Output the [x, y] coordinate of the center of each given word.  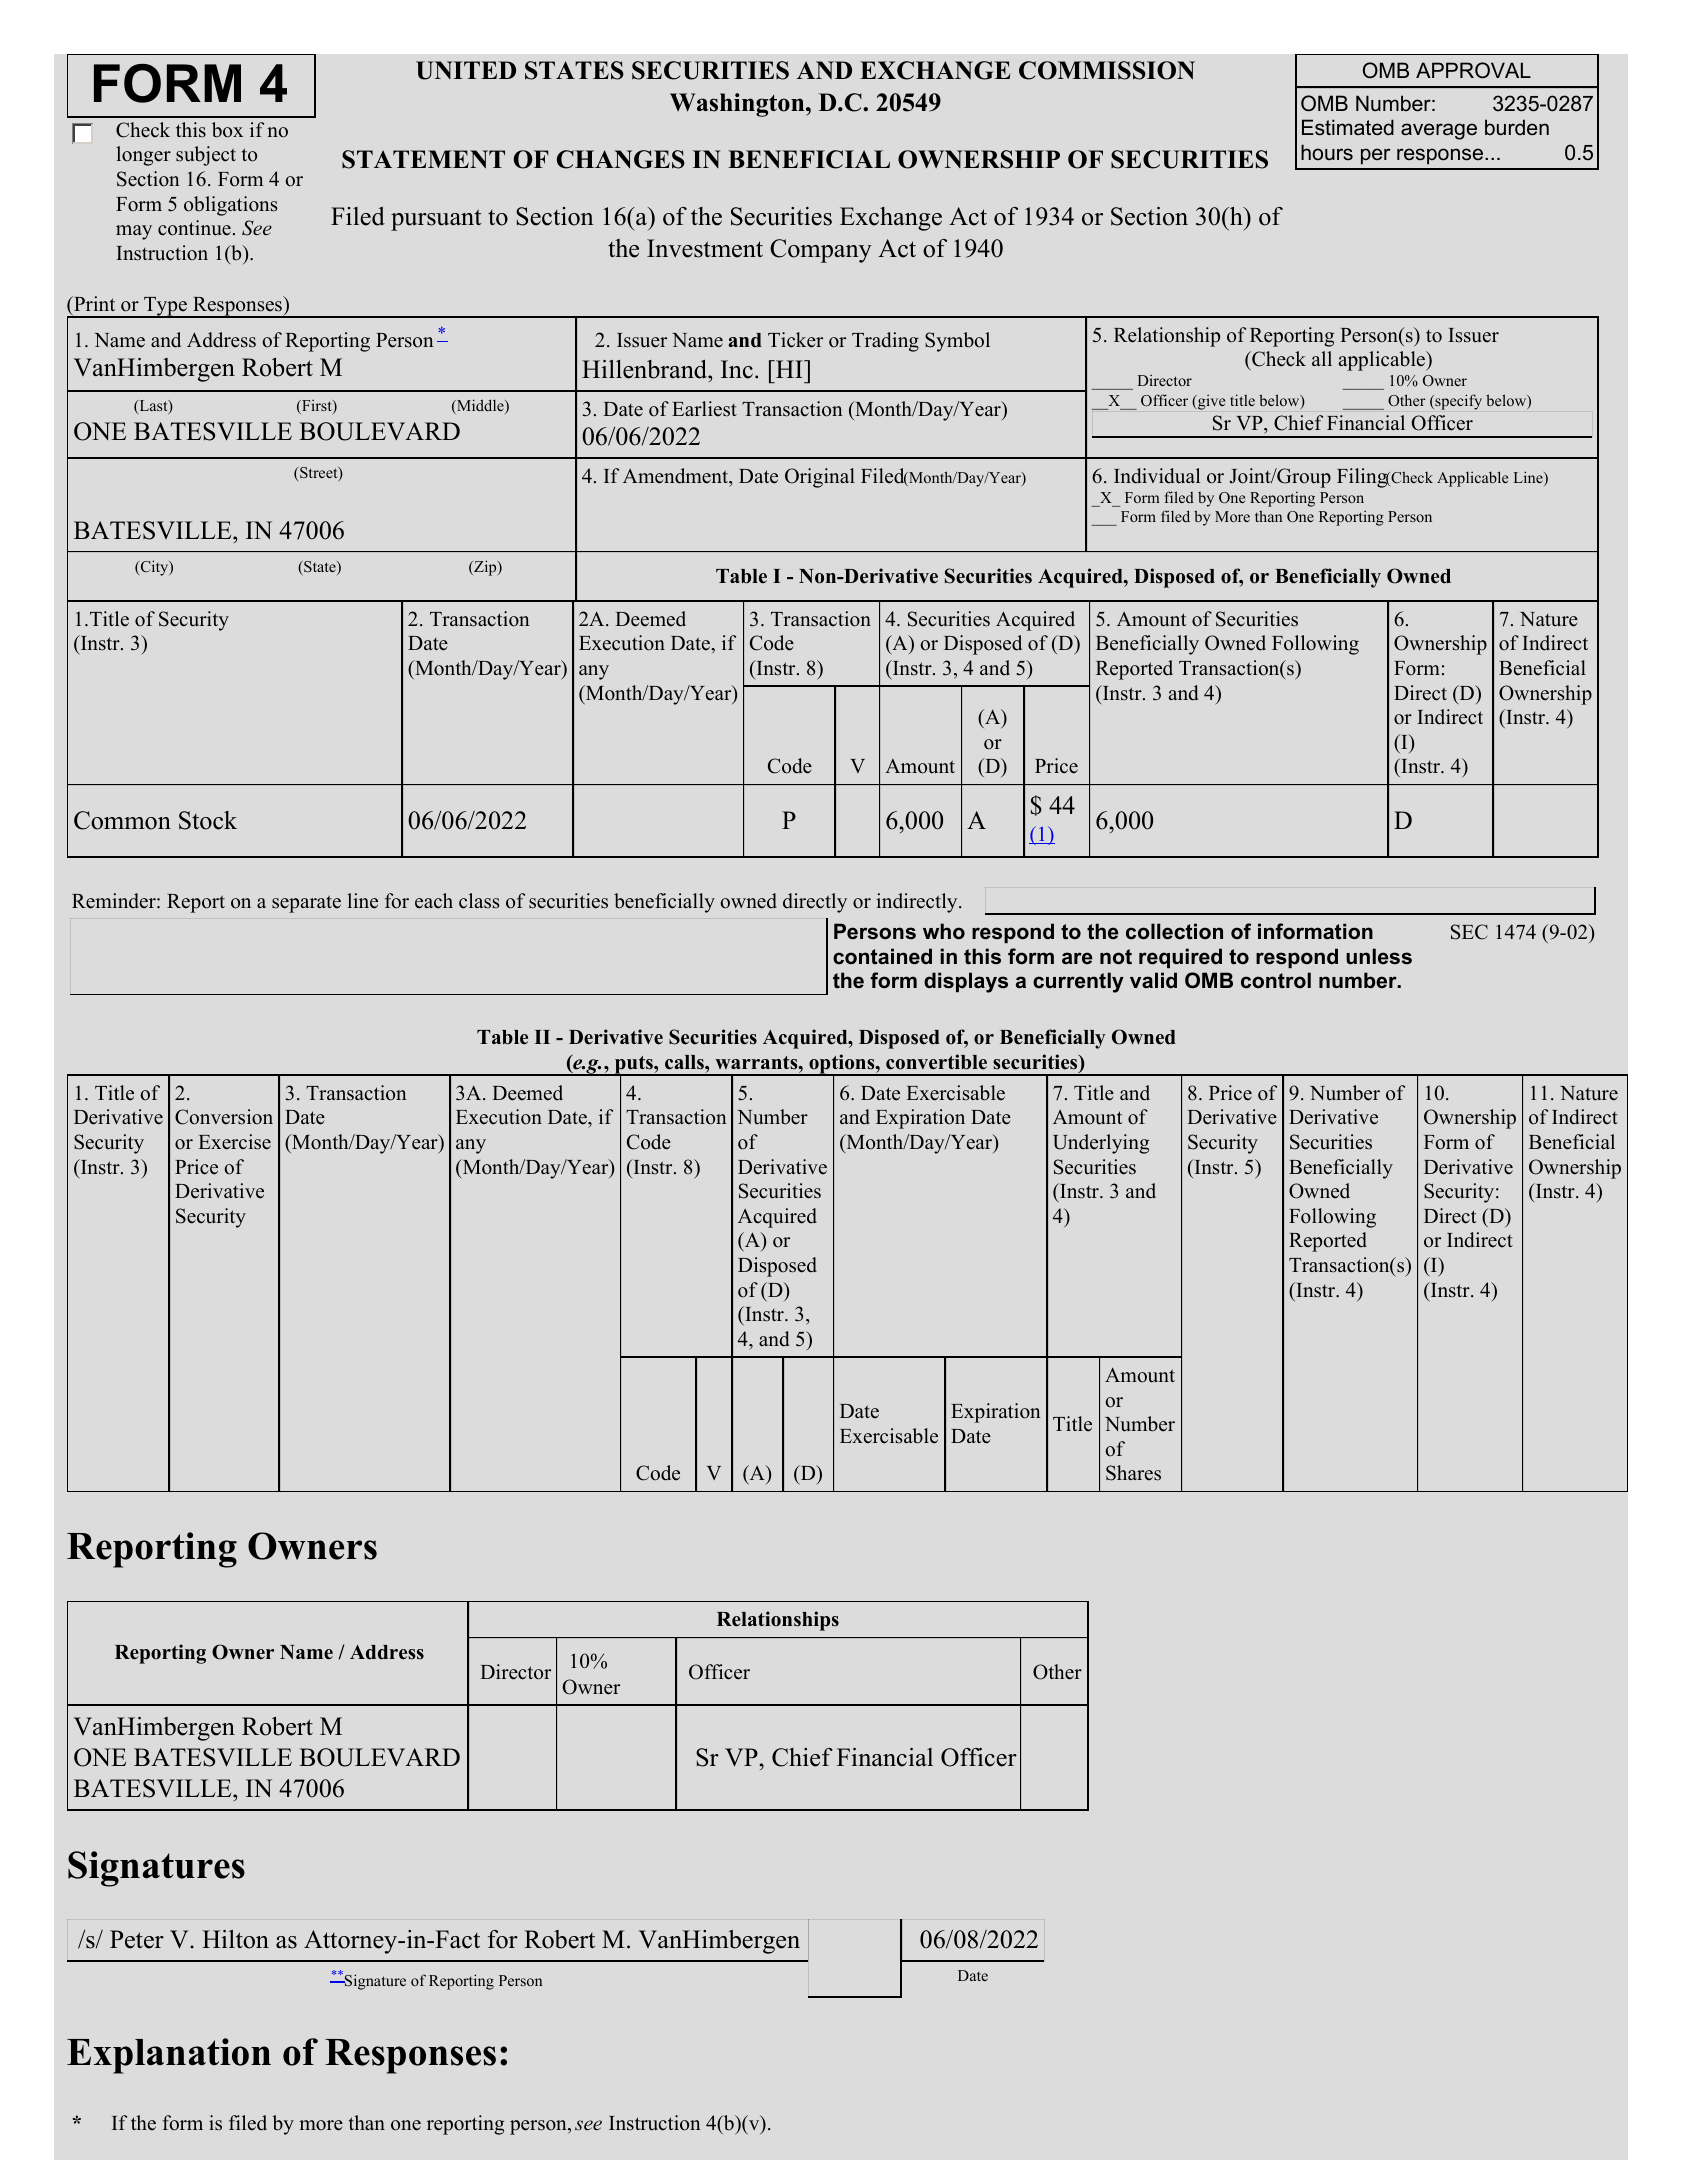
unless [1379, 956]
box [227, 130]
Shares [1133, 1473]
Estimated [1348, 127]
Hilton [235, 1939]
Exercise [235, 1142]
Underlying [1101, 1144]
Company [821, 251]
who [944, 931]
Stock [208, 820]
